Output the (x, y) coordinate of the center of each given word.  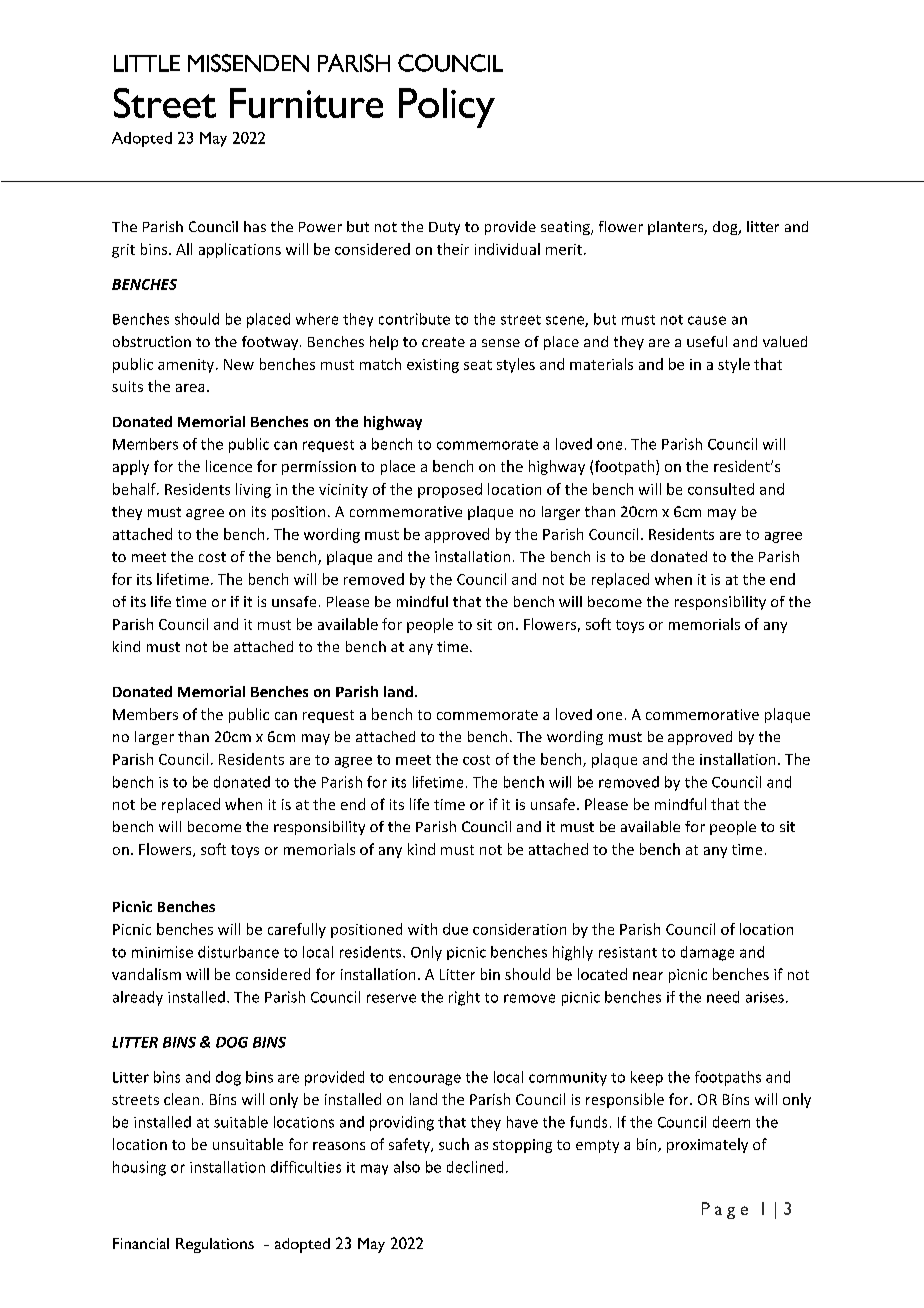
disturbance (238, 952)
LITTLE (147, 63)
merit (564, 249)
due (455, 929)
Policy (447, 108)
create (443, 342)
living (253, 490)
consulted (721, 489)
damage (707, 953)
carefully (297, 930)
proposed (450, 490)
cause (707, 320)
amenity (187, 366)
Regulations (215, 1245)
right (464, 998)
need (723, 997)
